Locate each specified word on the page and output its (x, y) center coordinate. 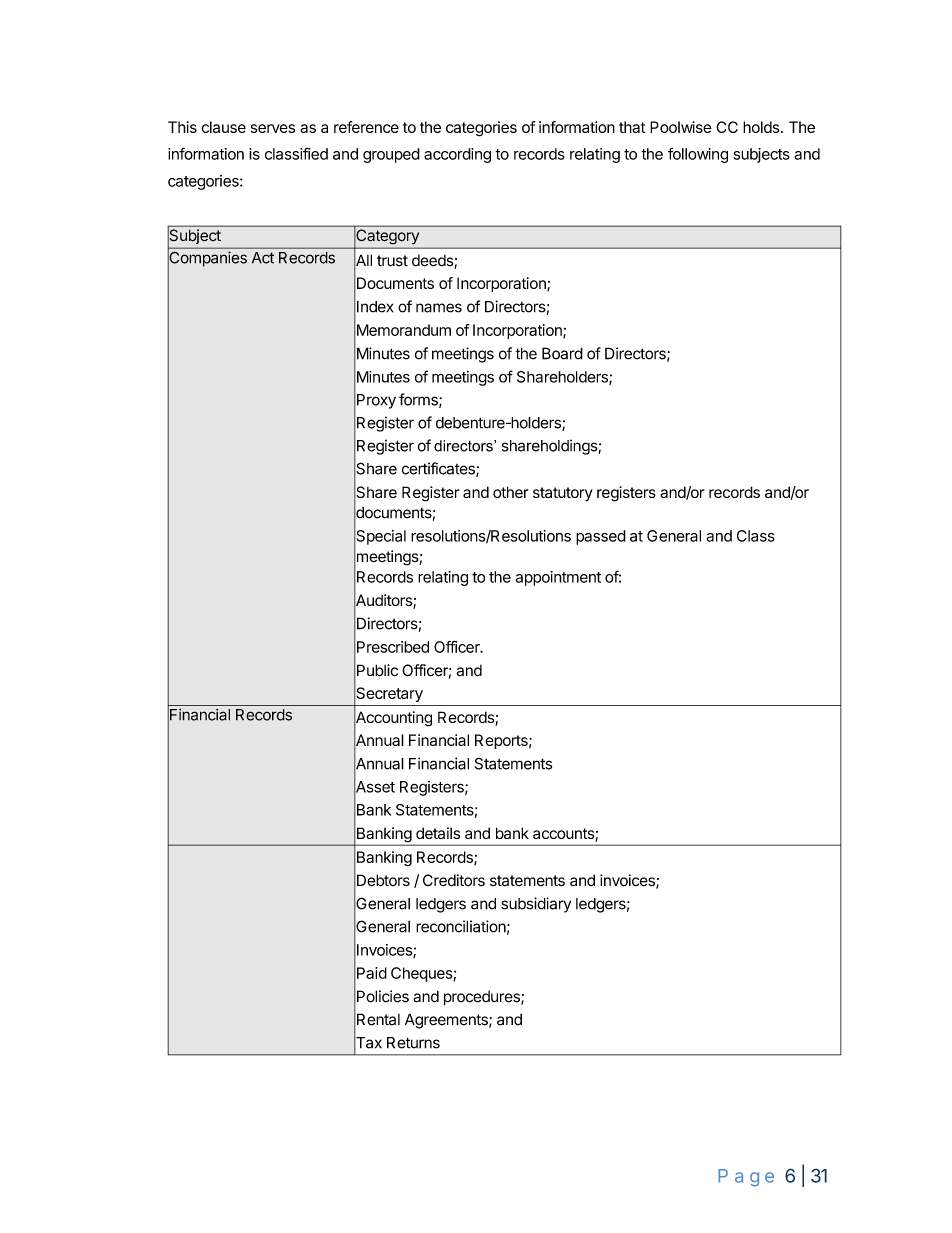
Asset (374, 787)
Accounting (393, 719)
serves (273, 128)
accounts (564, 835)
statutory (563, 494)
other (510, 492)
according (457, 155)
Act (263, 258)
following (698, 155)
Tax (368, 1043)
